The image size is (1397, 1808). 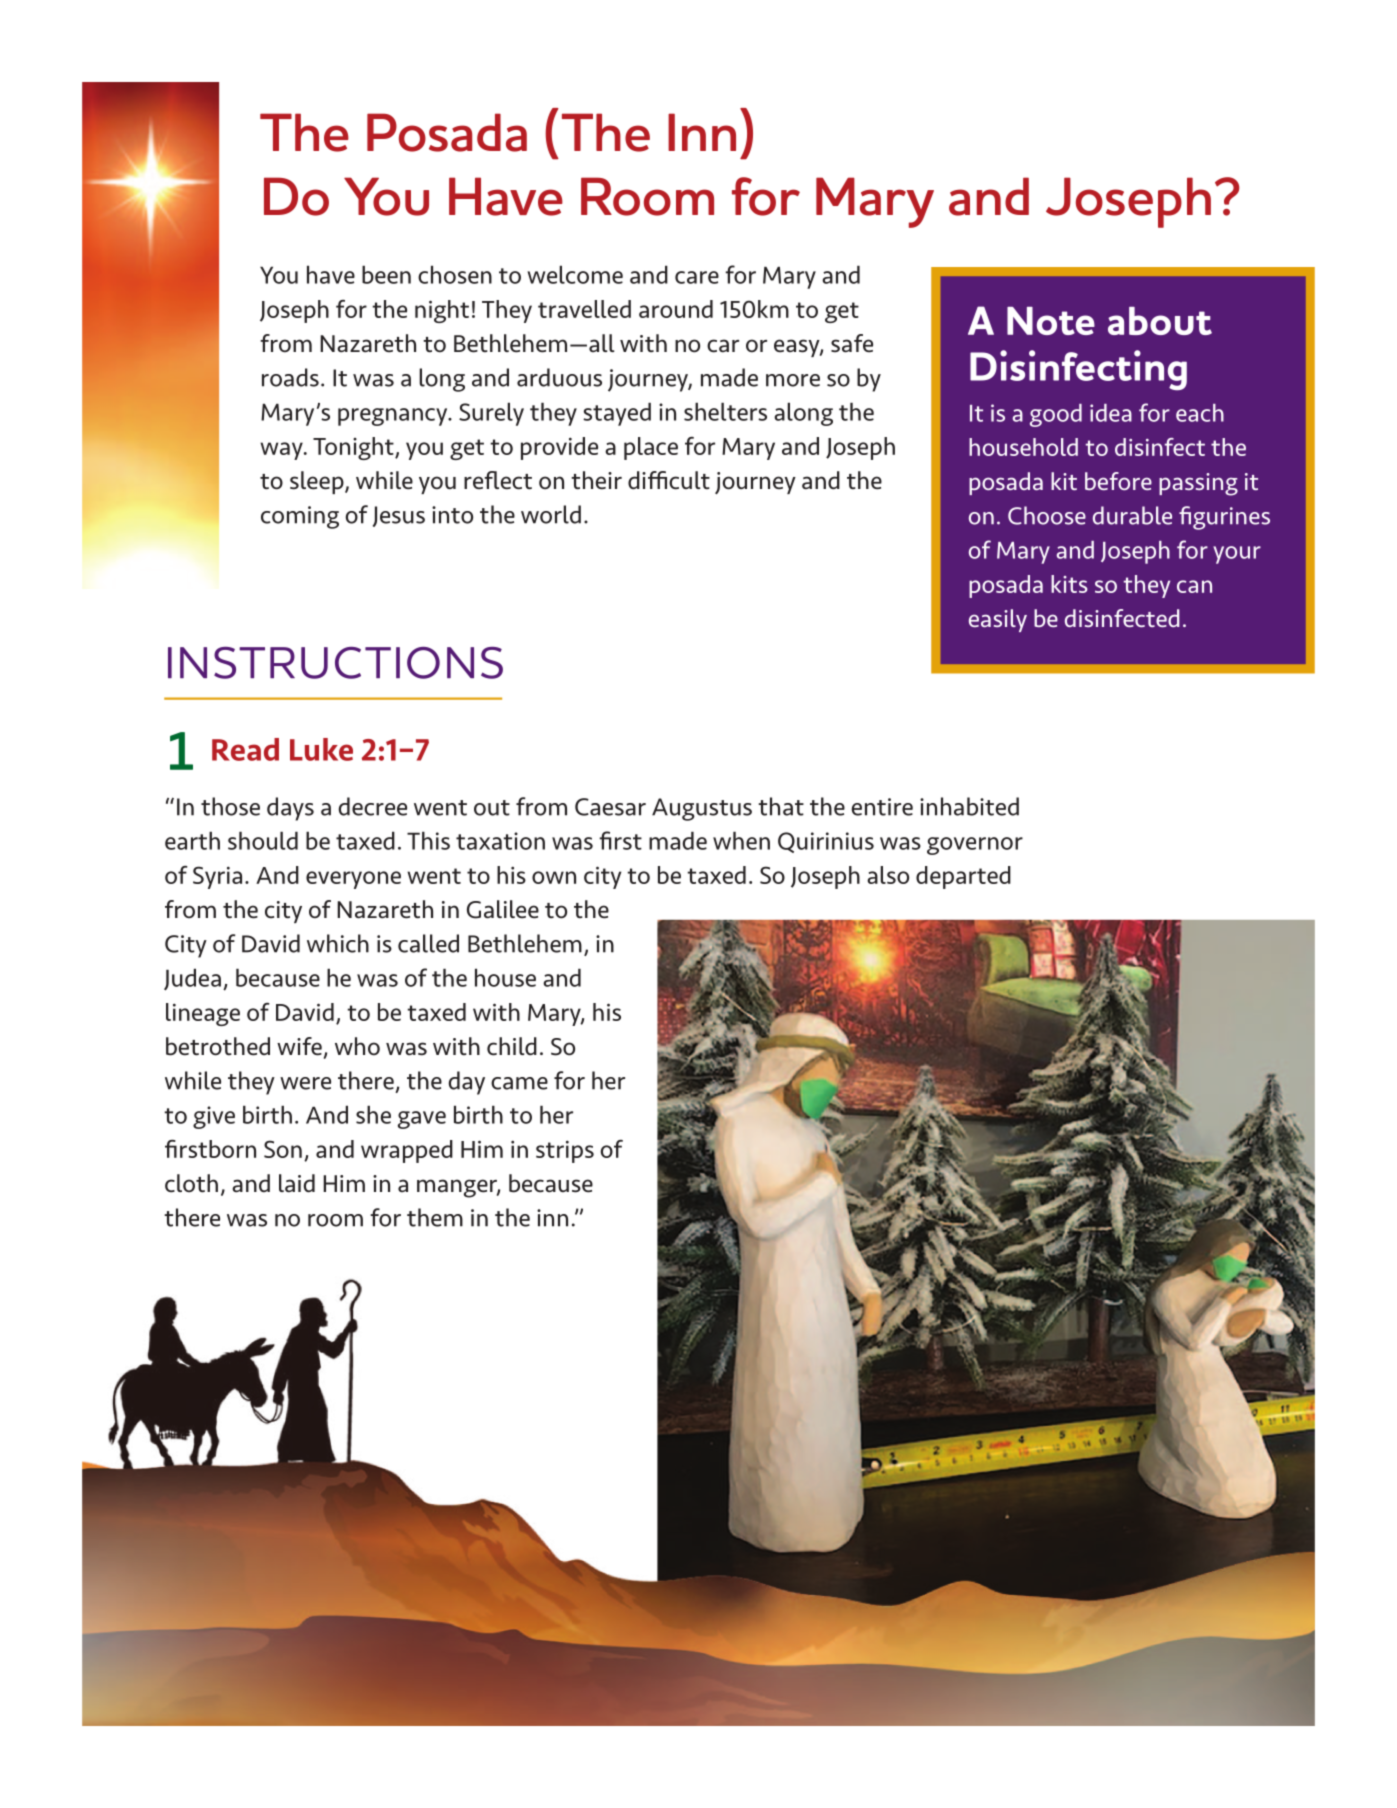 What do you see at coordinates (676, 309) in the page?
I see `around` at bounding box center [676, 309].
